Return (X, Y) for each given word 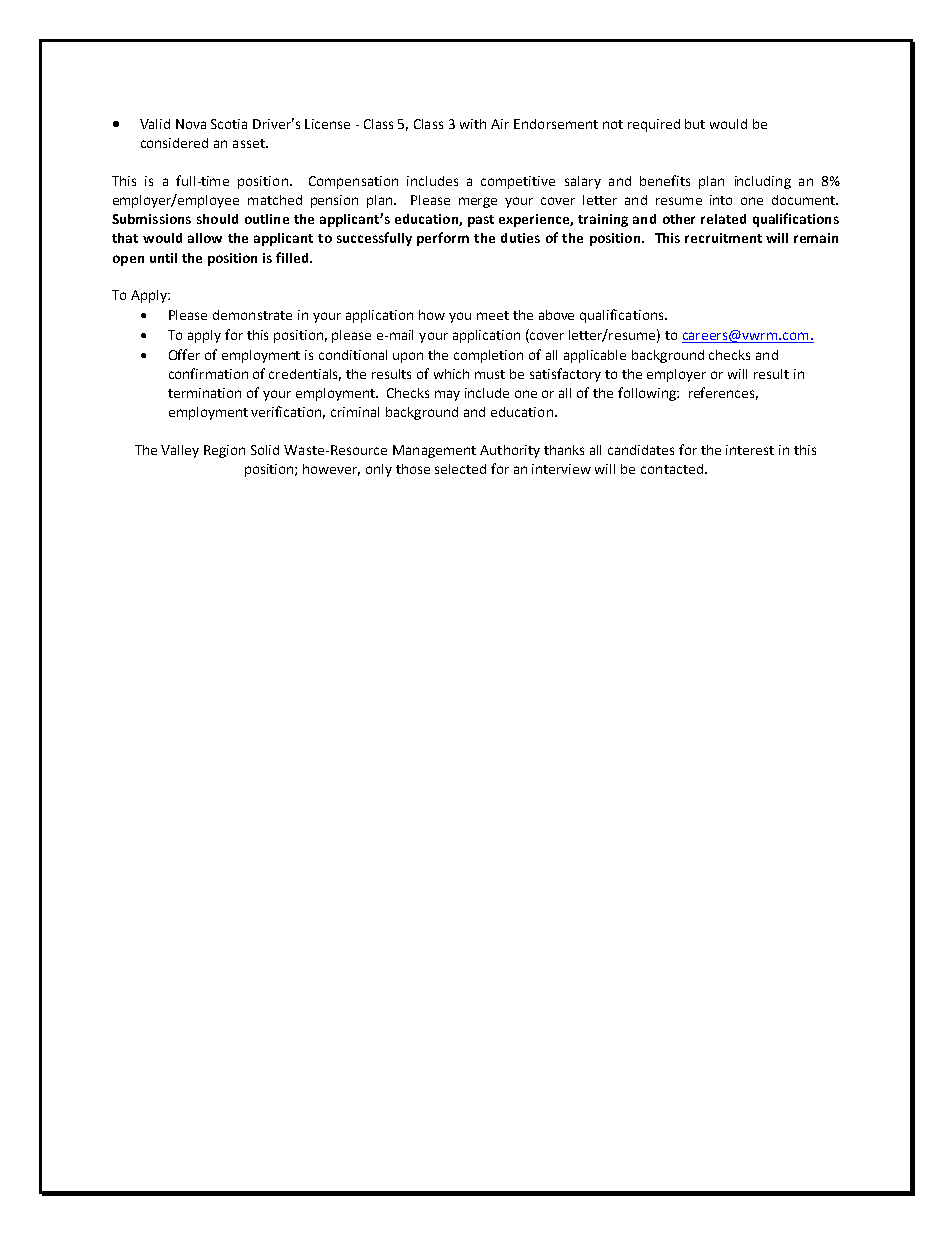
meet (493, 315)
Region (224, 451)
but (695, 124)
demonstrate (252, 315)
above (556, 315)
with (473, 124)
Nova (191, 124)
